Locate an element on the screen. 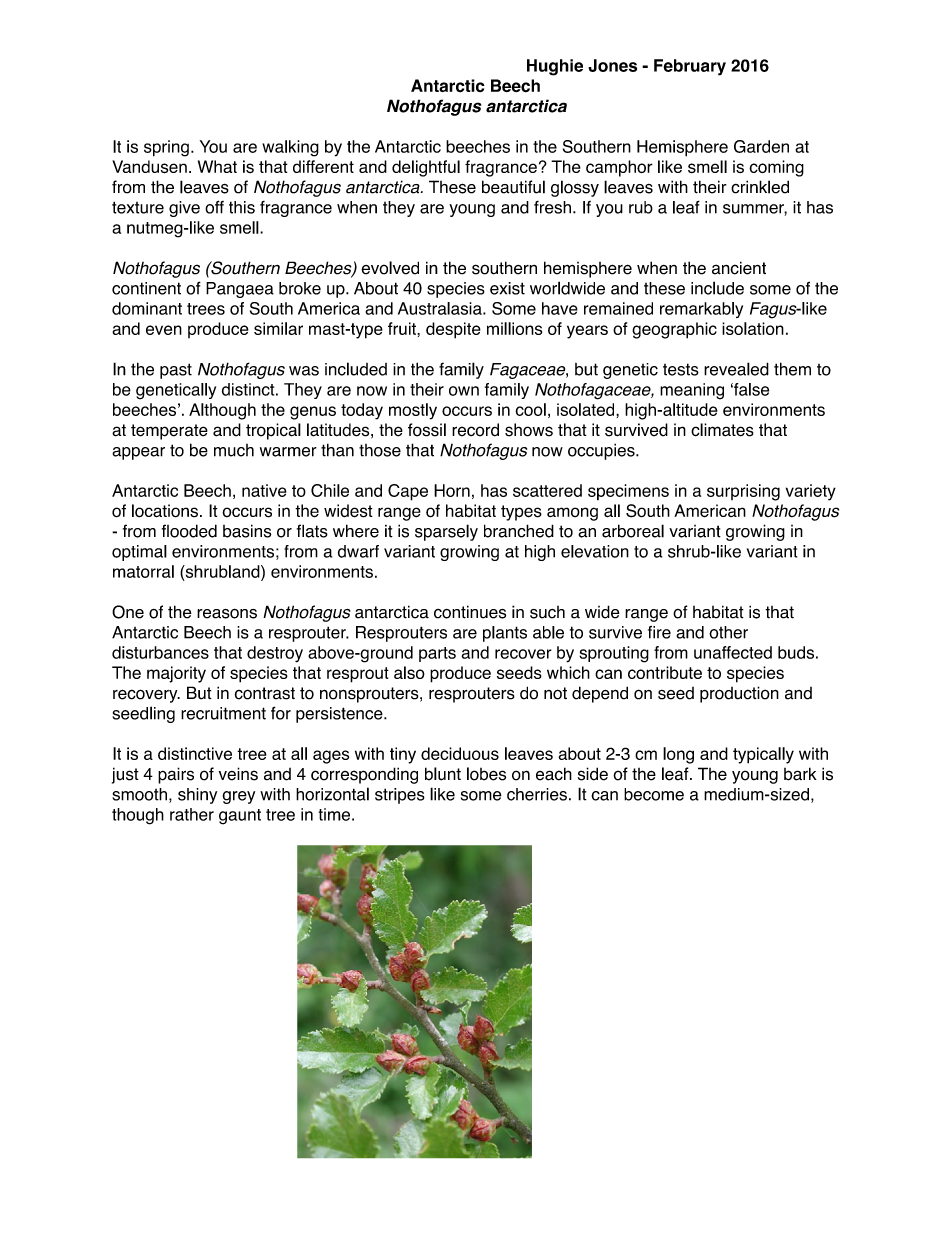 Image resolution: width=952 pixels, height=1233 pixels. surprising is located at coordinates (743, 492).
